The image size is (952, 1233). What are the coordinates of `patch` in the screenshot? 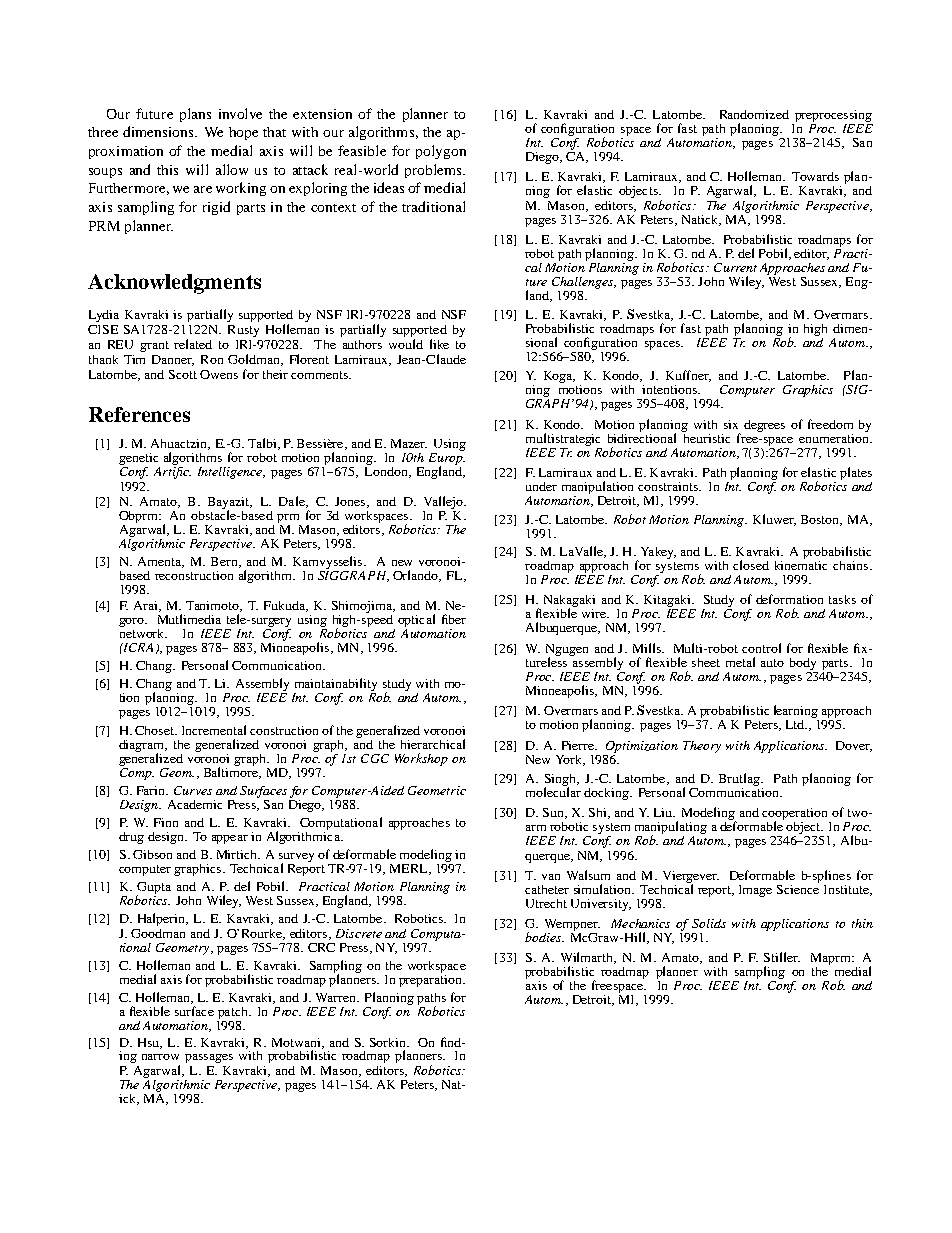 It's located at (233, 1014).
